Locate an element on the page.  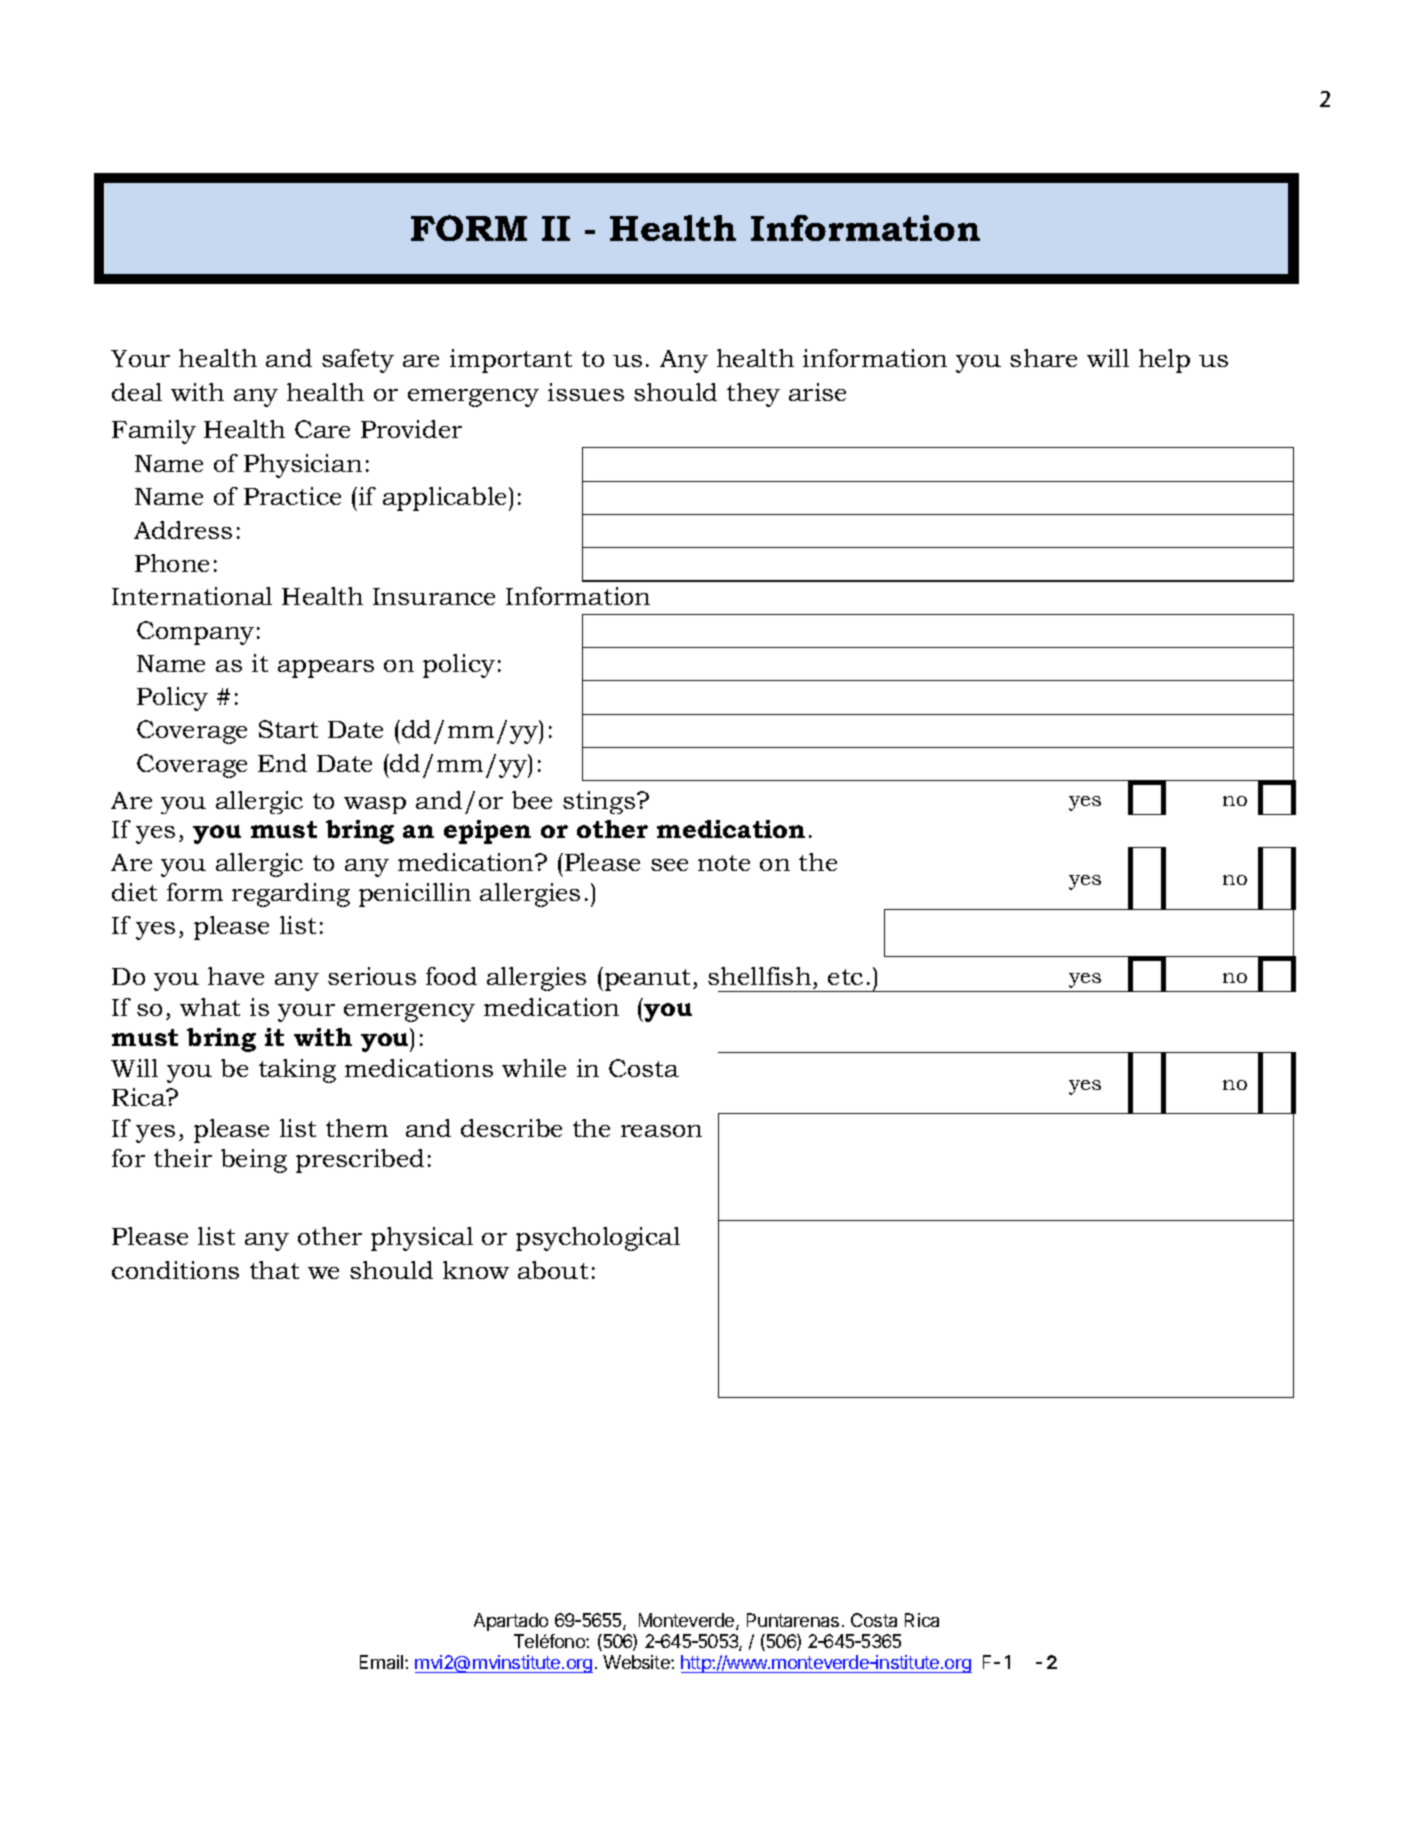
Care is located at coordinates (322, 429).
